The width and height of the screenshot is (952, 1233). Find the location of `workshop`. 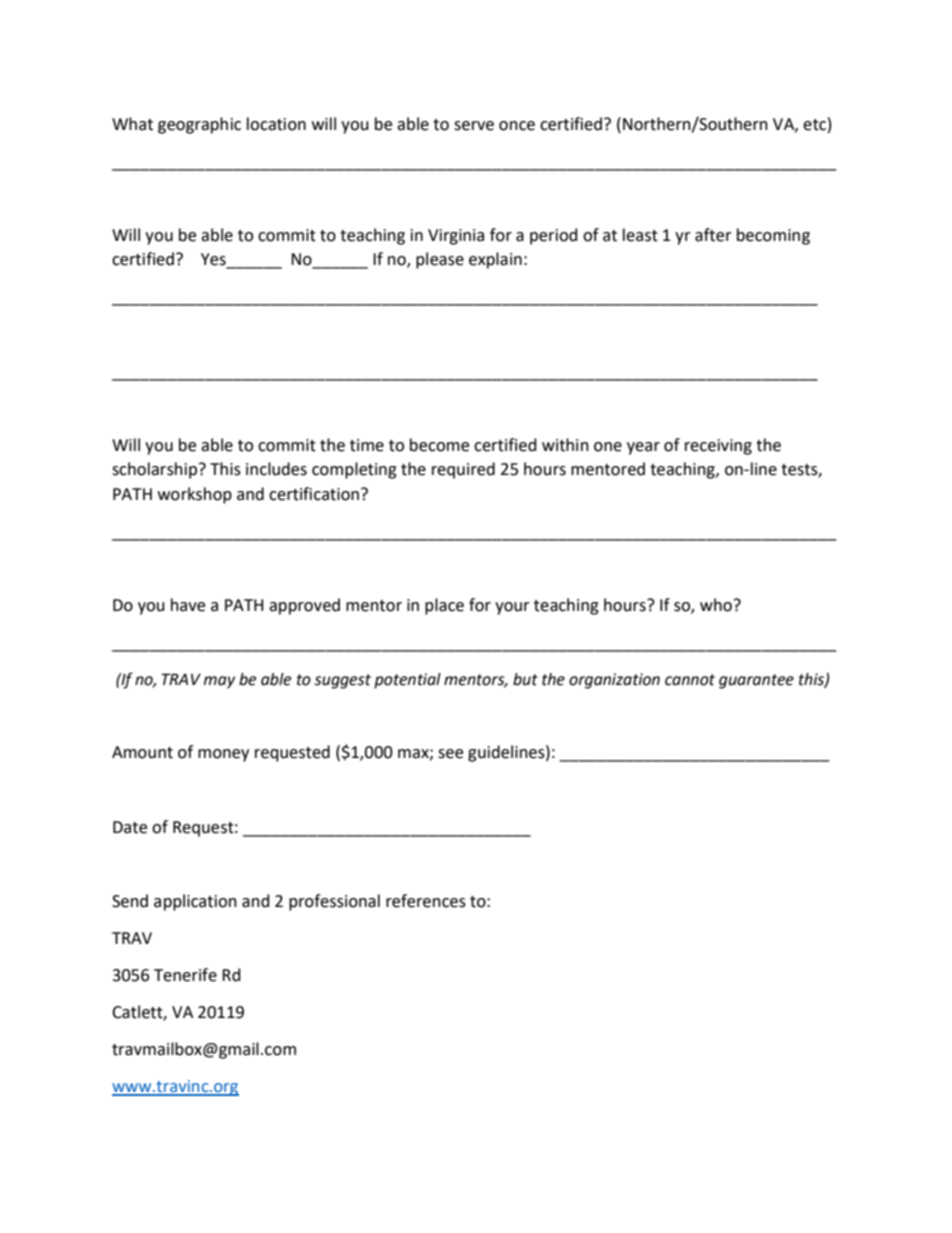

workshop is located at coordinates (195, 495).
